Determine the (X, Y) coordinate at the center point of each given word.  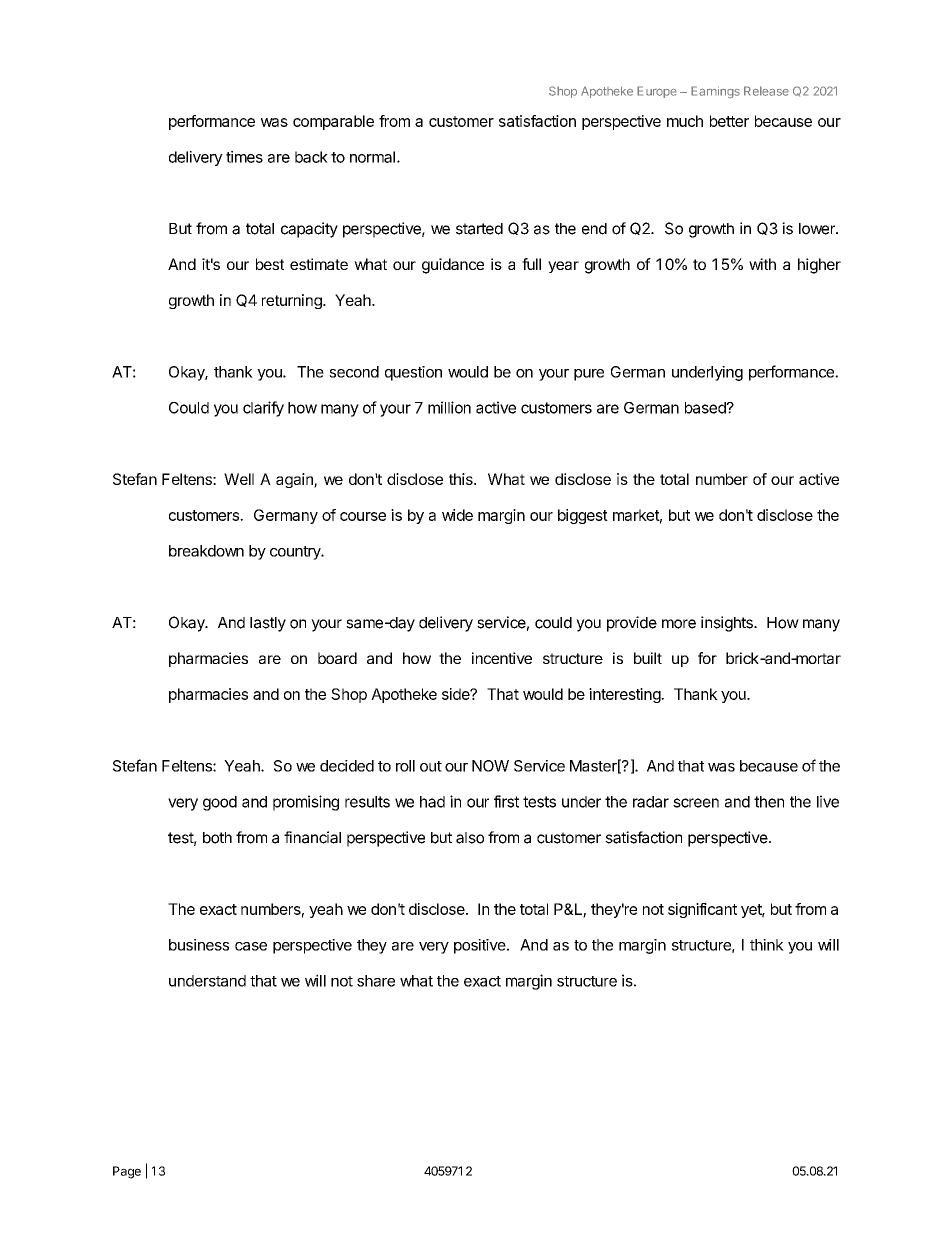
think (767, 945)
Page (127, 1172)
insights (728, 624)
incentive (502, 658)
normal (372, 157)
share (376, 981)
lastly (268, 624)
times (244, 157)
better (729, 121)
